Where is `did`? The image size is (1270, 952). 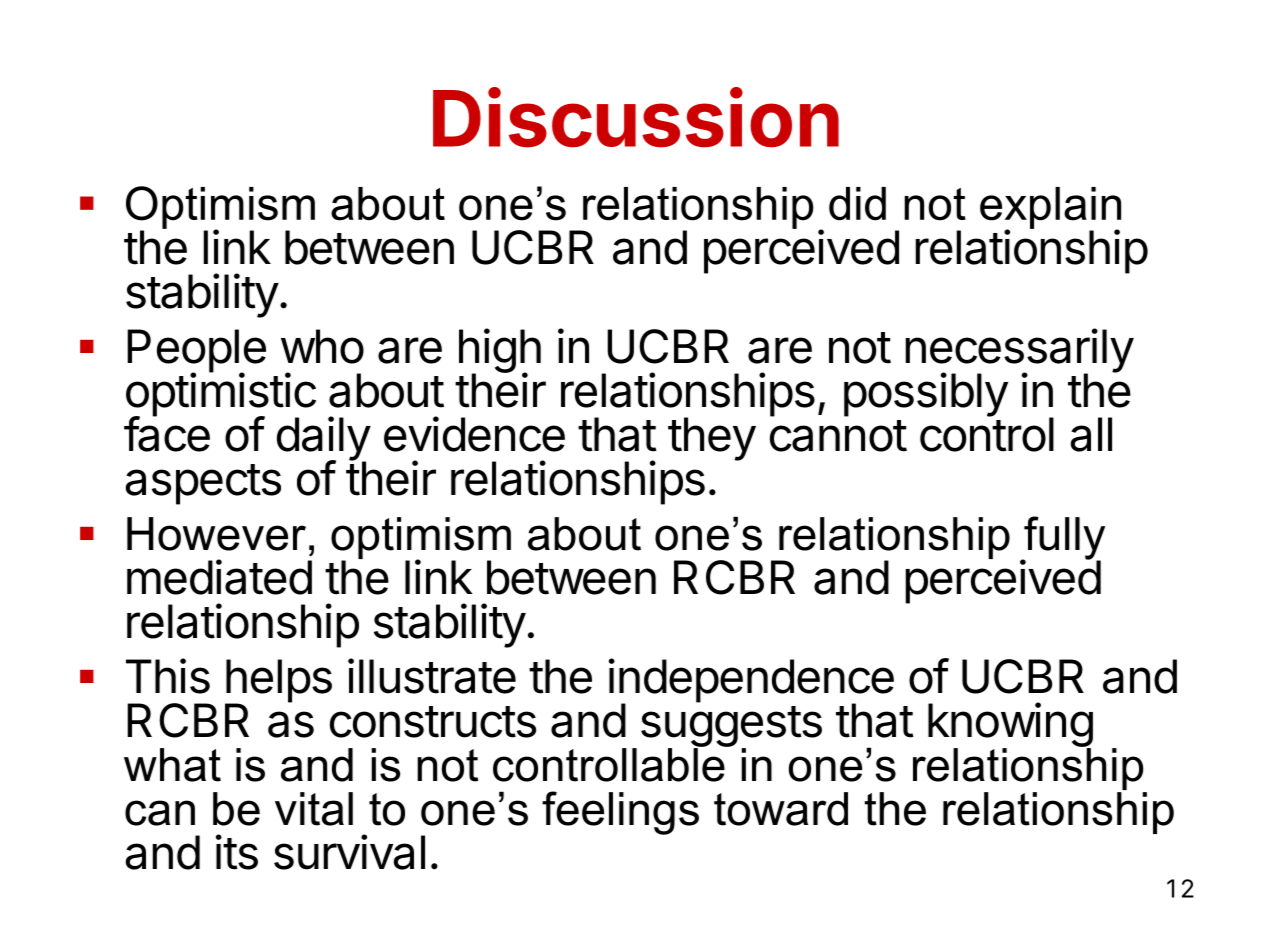 did is located at coordinates (857, 204).
